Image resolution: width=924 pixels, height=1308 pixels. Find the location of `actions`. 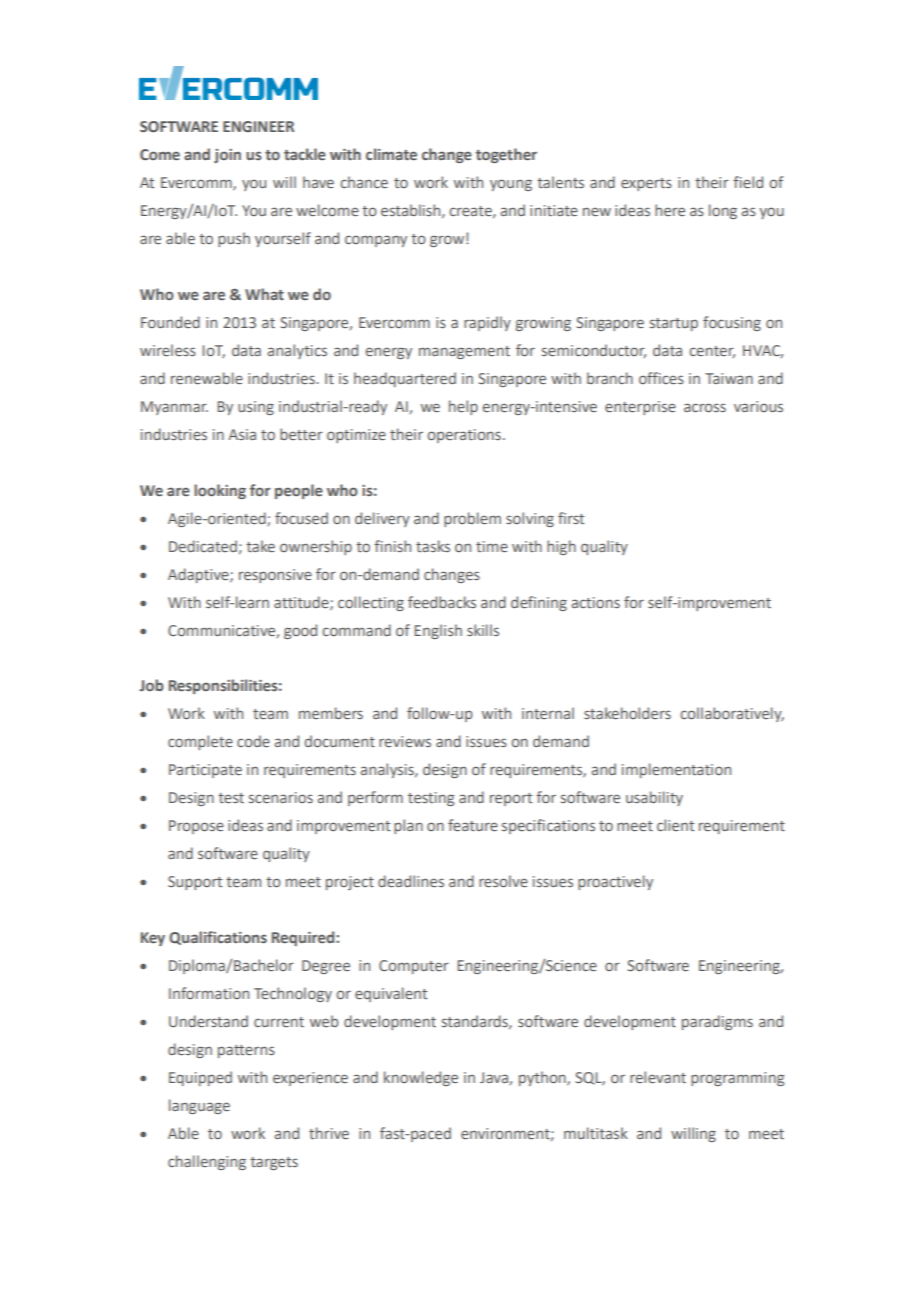

actions is located at coordinates (596, 602).
